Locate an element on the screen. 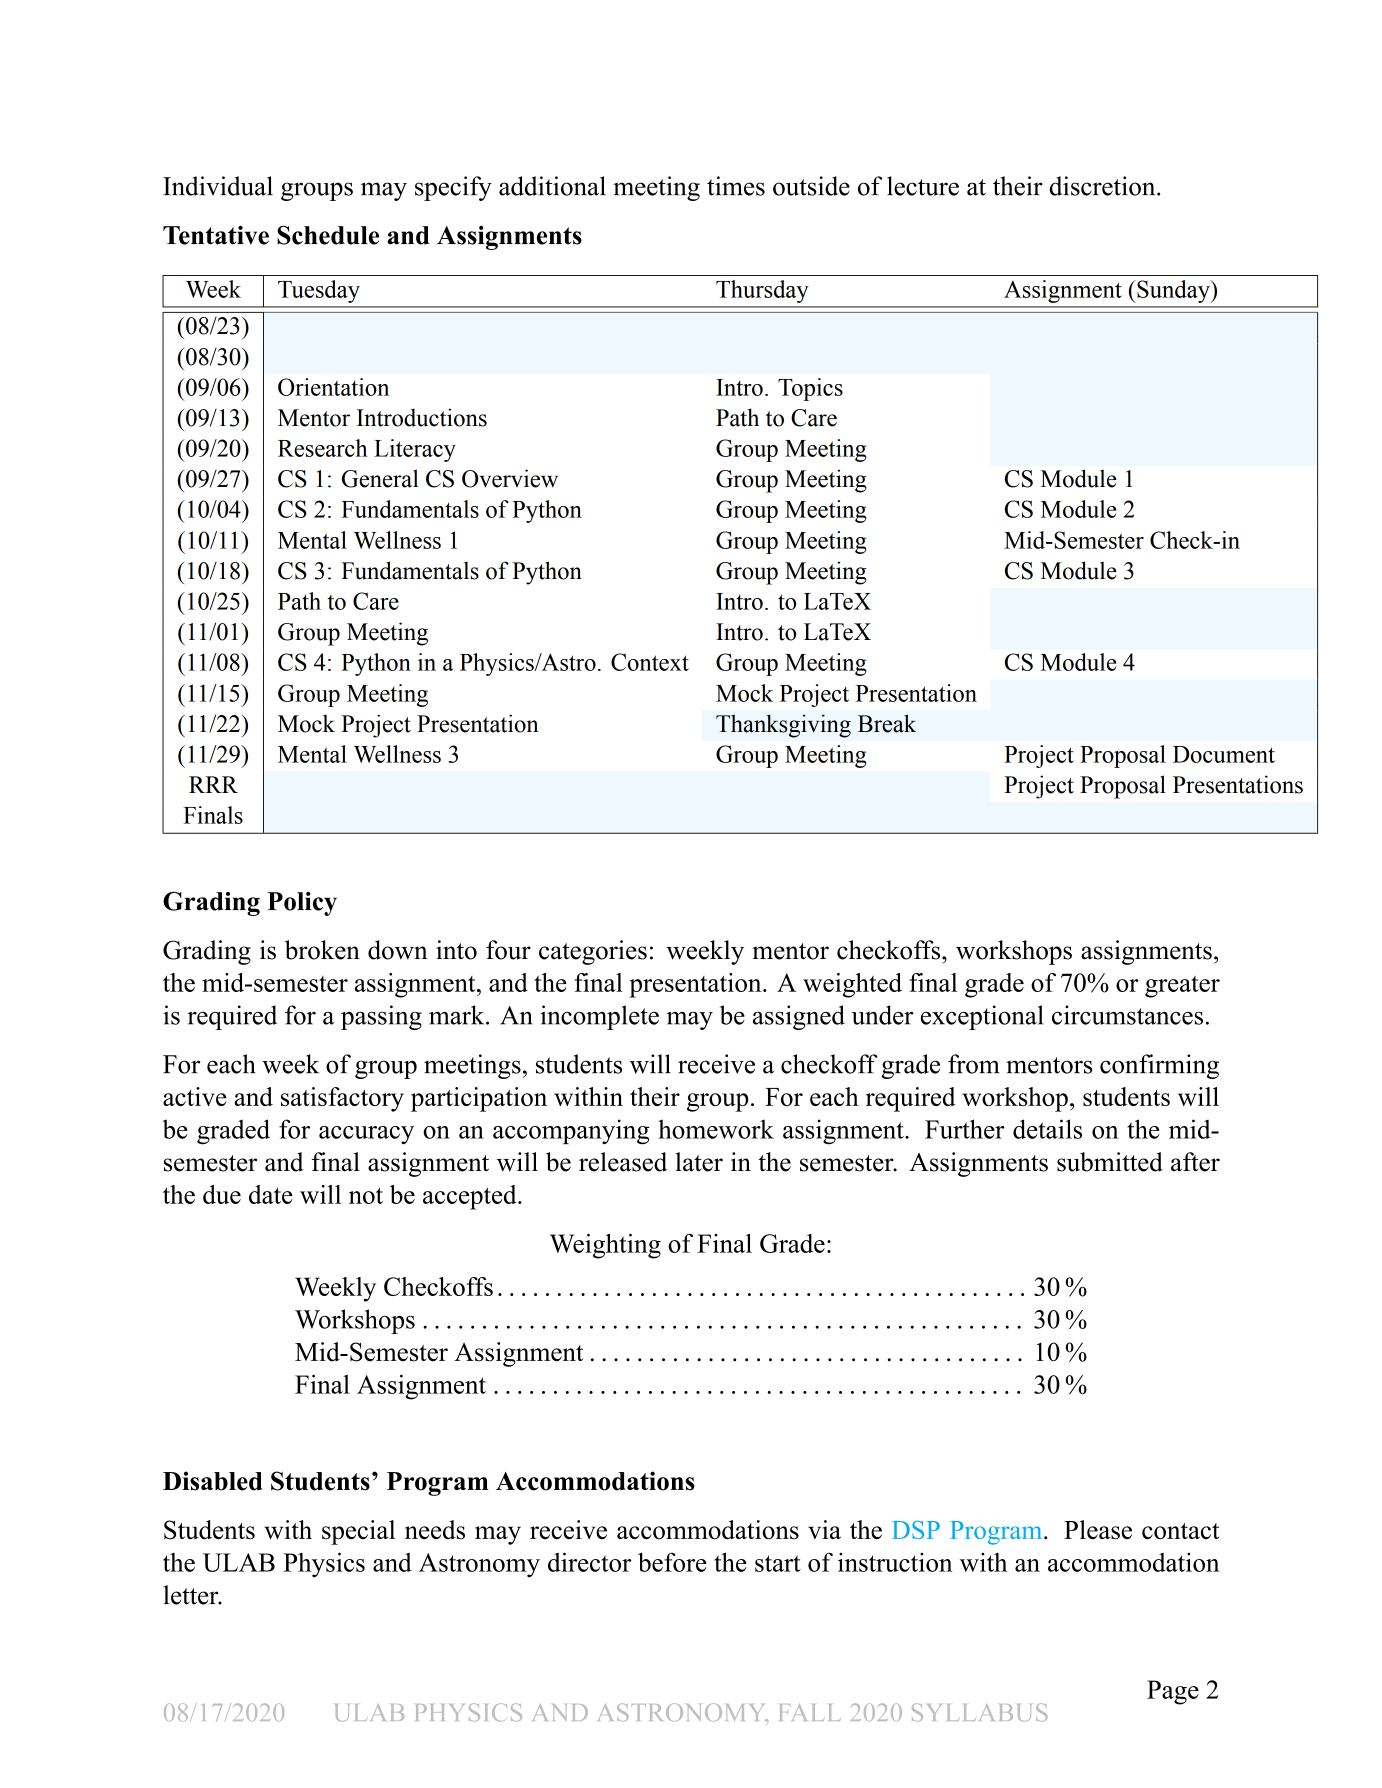  Context is located at coordinates (650, 662).
